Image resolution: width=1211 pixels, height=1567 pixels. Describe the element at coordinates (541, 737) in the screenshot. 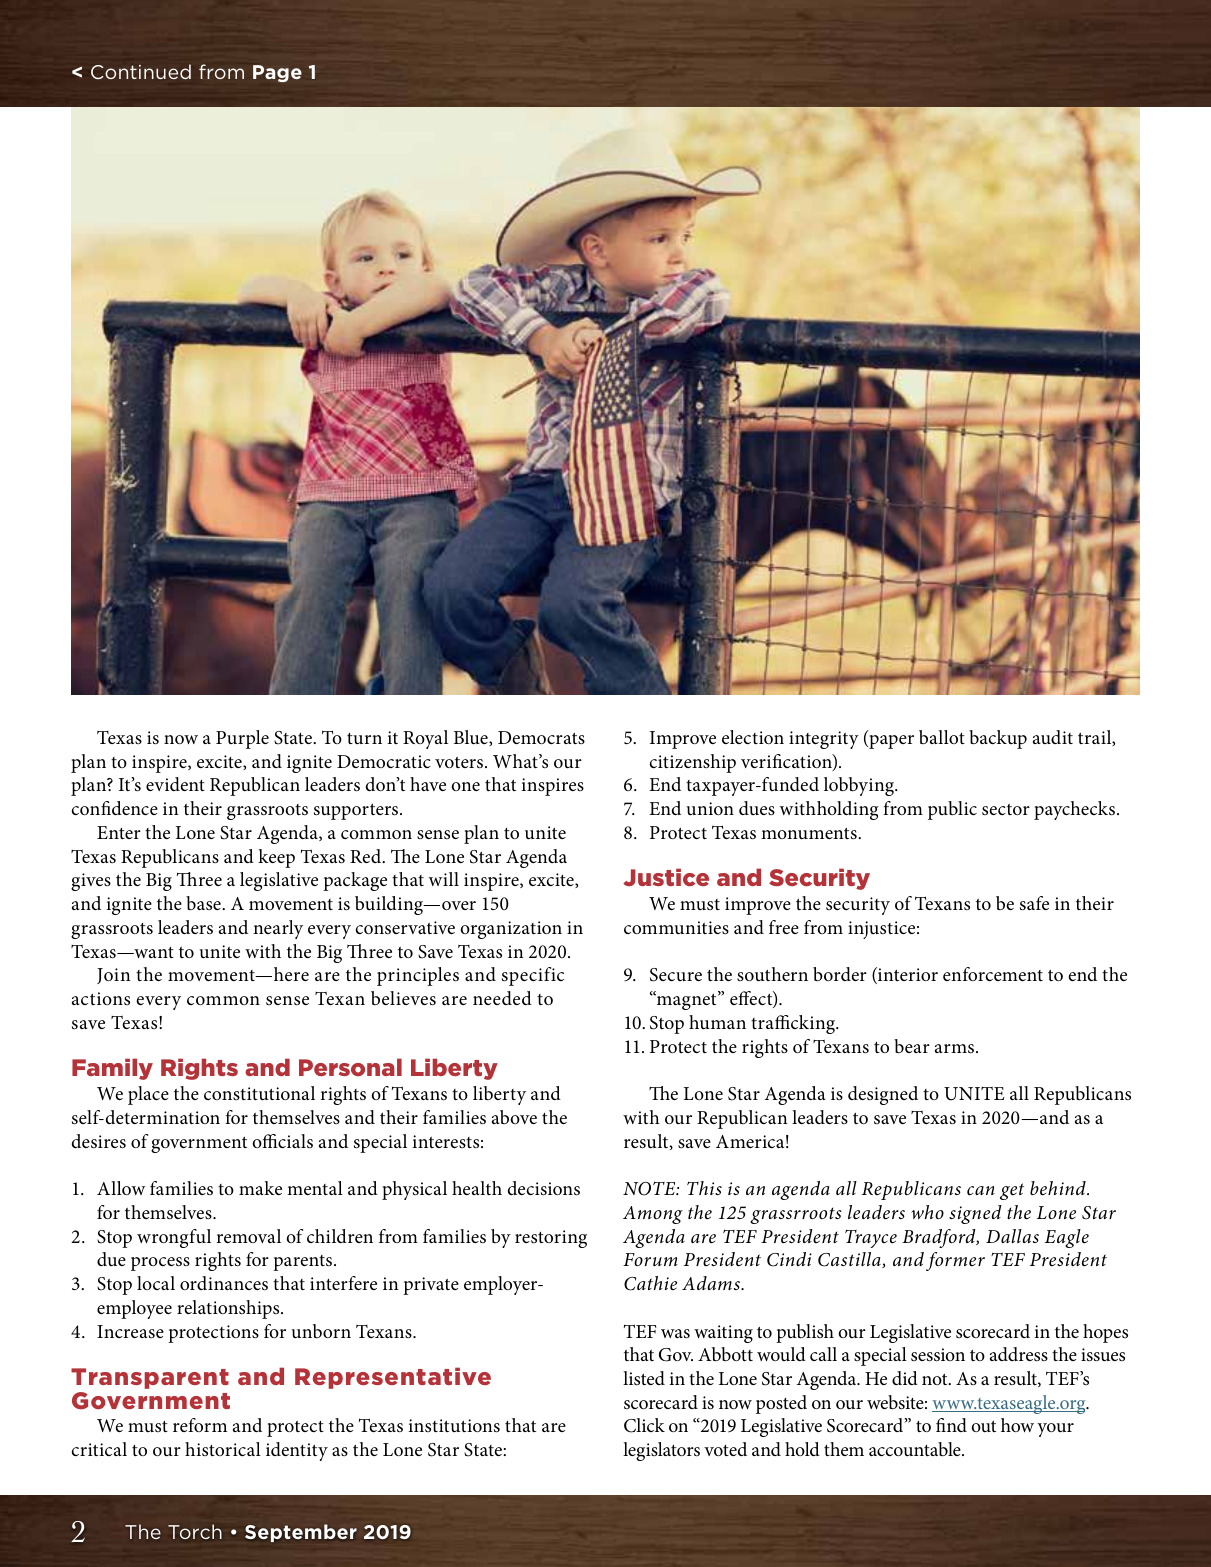

I see `Democrats` at that location.
